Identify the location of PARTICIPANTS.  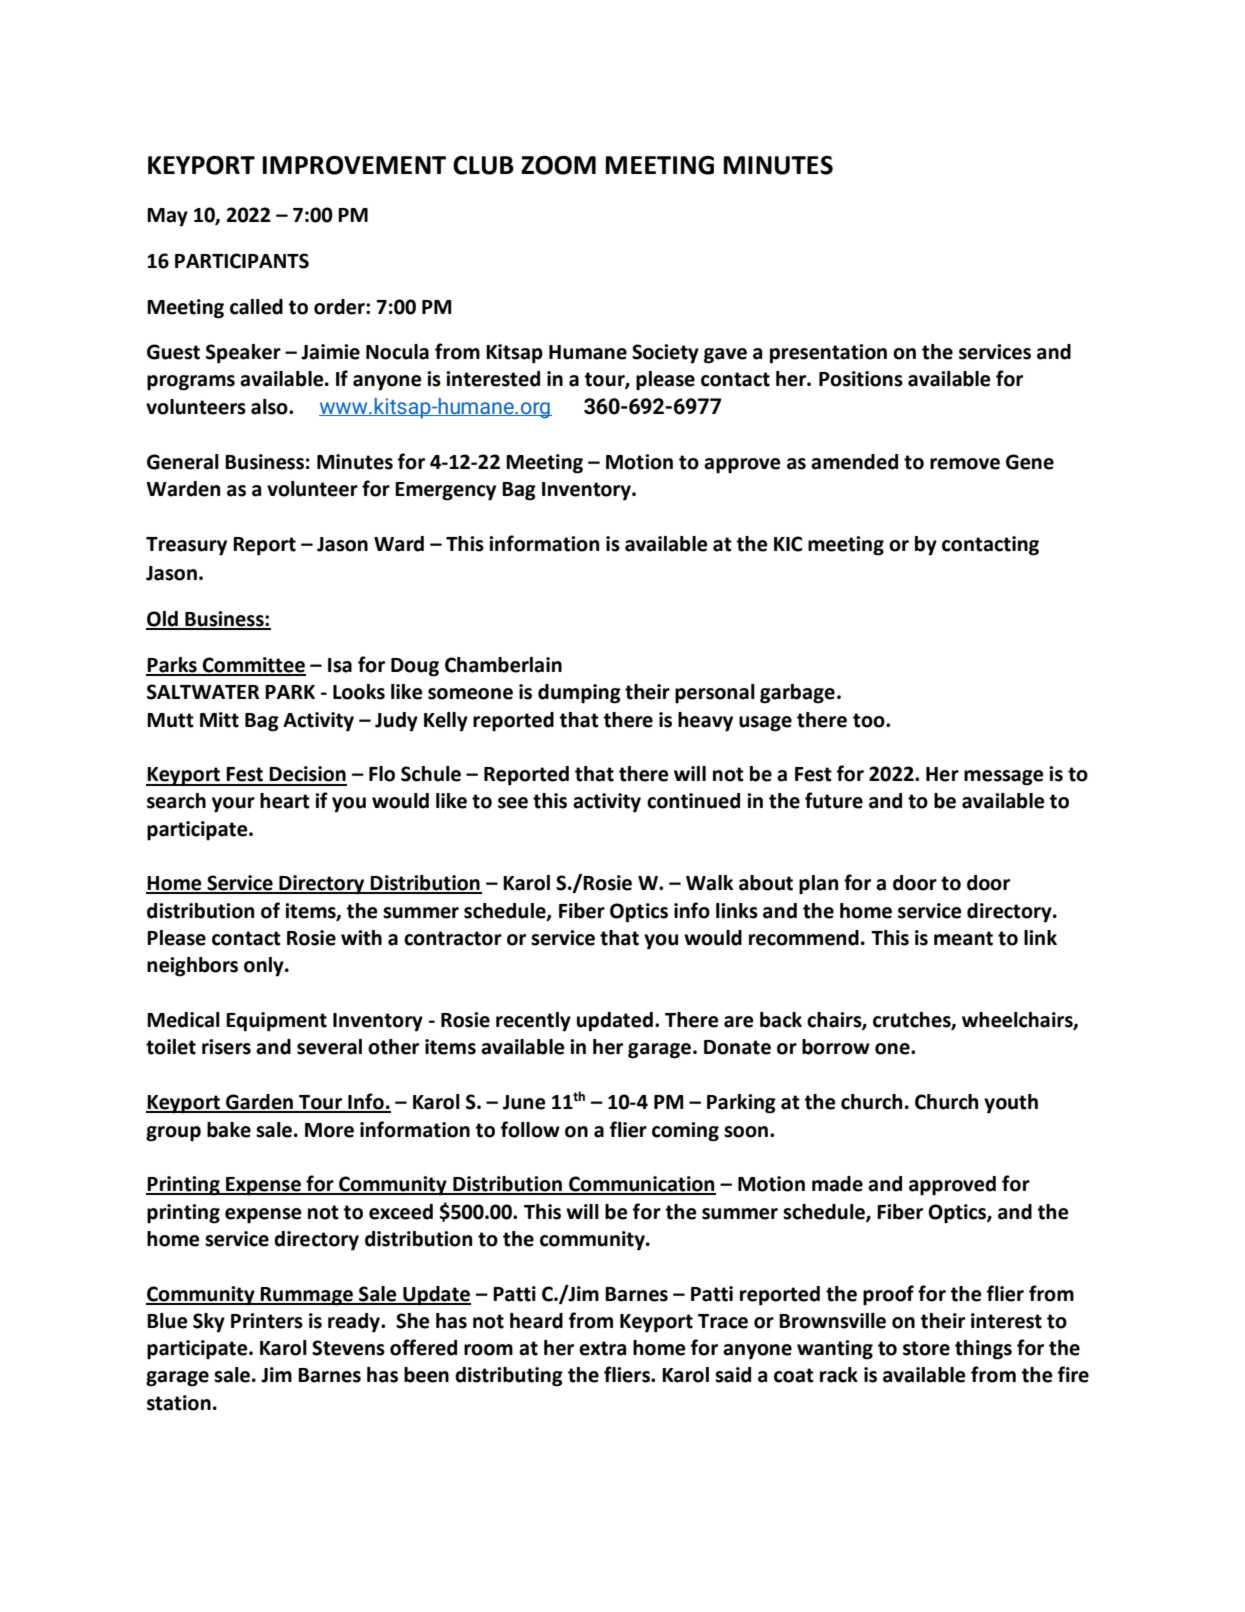
(242, 261).
